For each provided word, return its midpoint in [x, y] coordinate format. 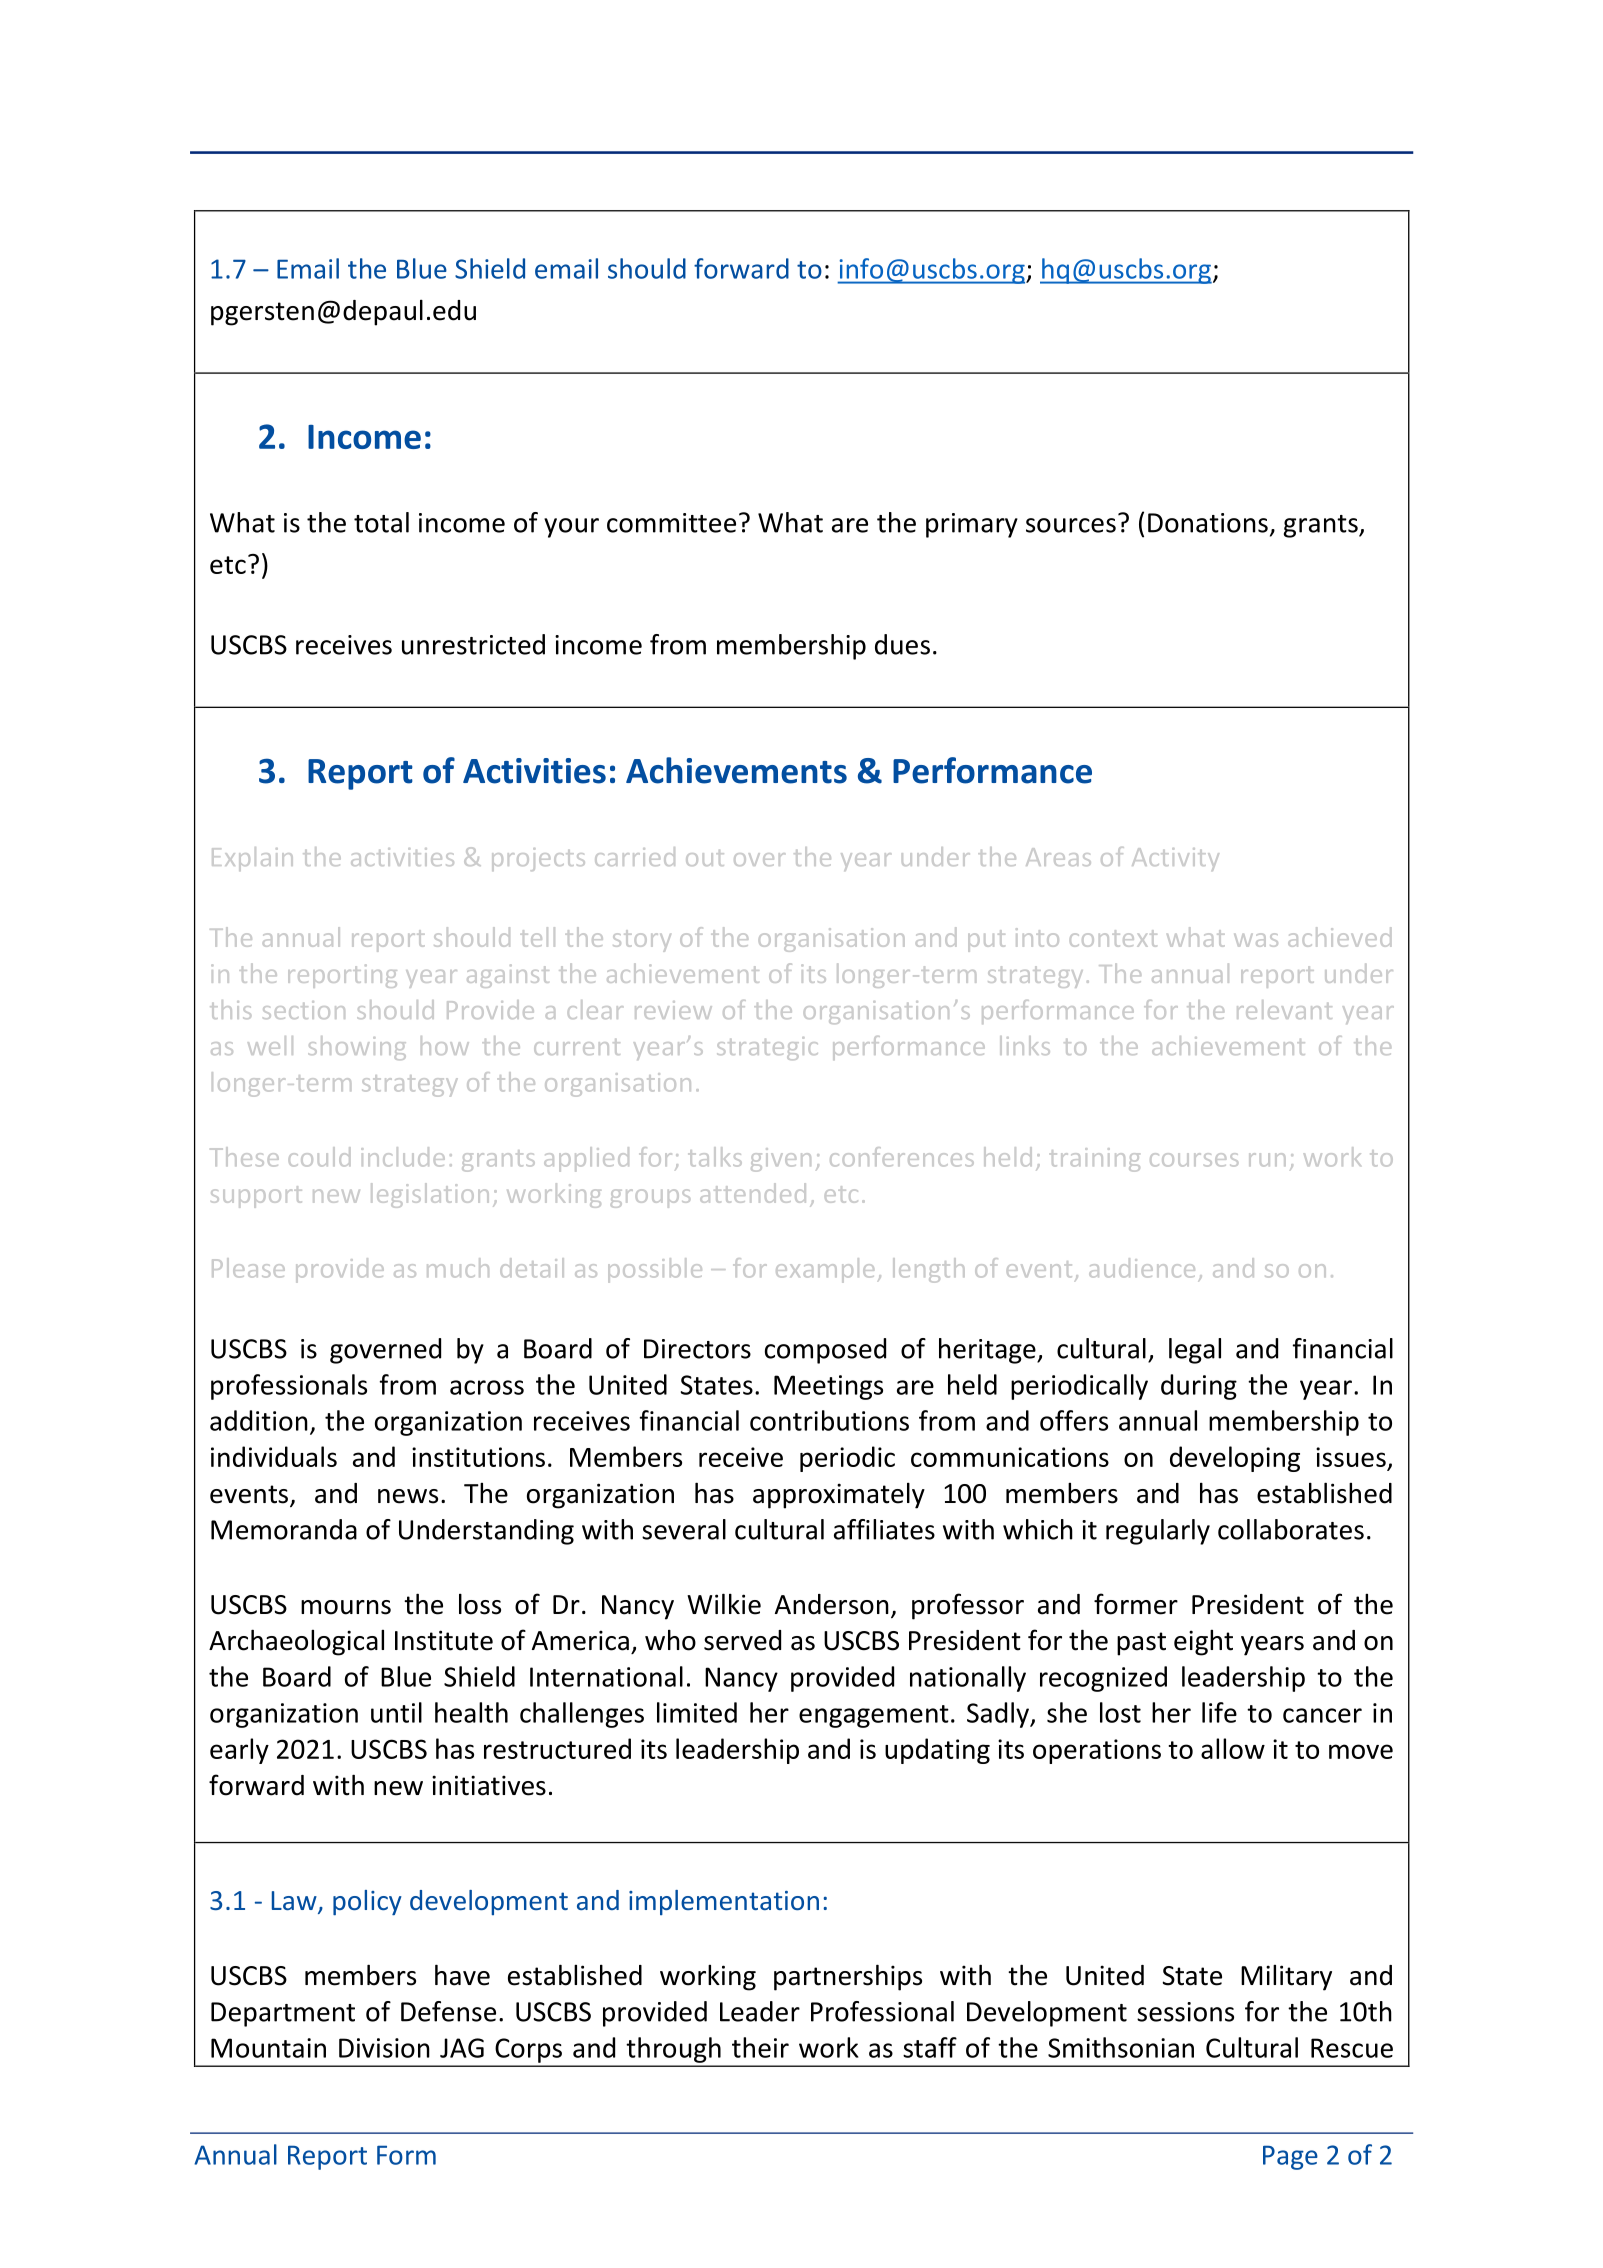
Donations [1208, 523]
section [304, 1010]
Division [384, 2048]
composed [825, 1351]
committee [671, 523]
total [381, 522]
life [1219, 1712]
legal [1195, 1351]
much [458, 1268]
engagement [874, 1716]
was [1256, 940]
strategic [767, 1048]
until [396, 1712]
